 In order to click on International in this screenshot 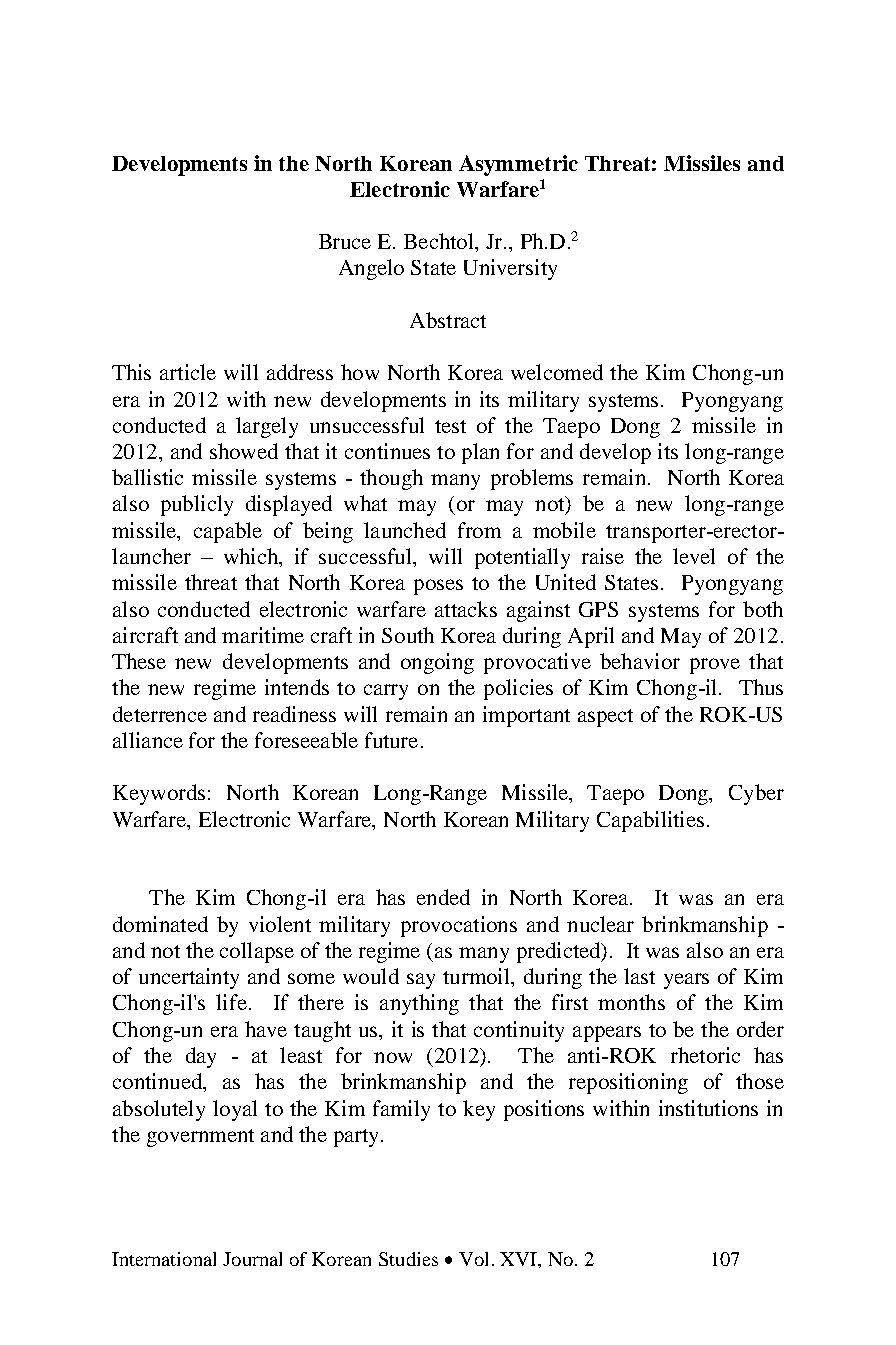, I will do `click(164, 1259)`.
